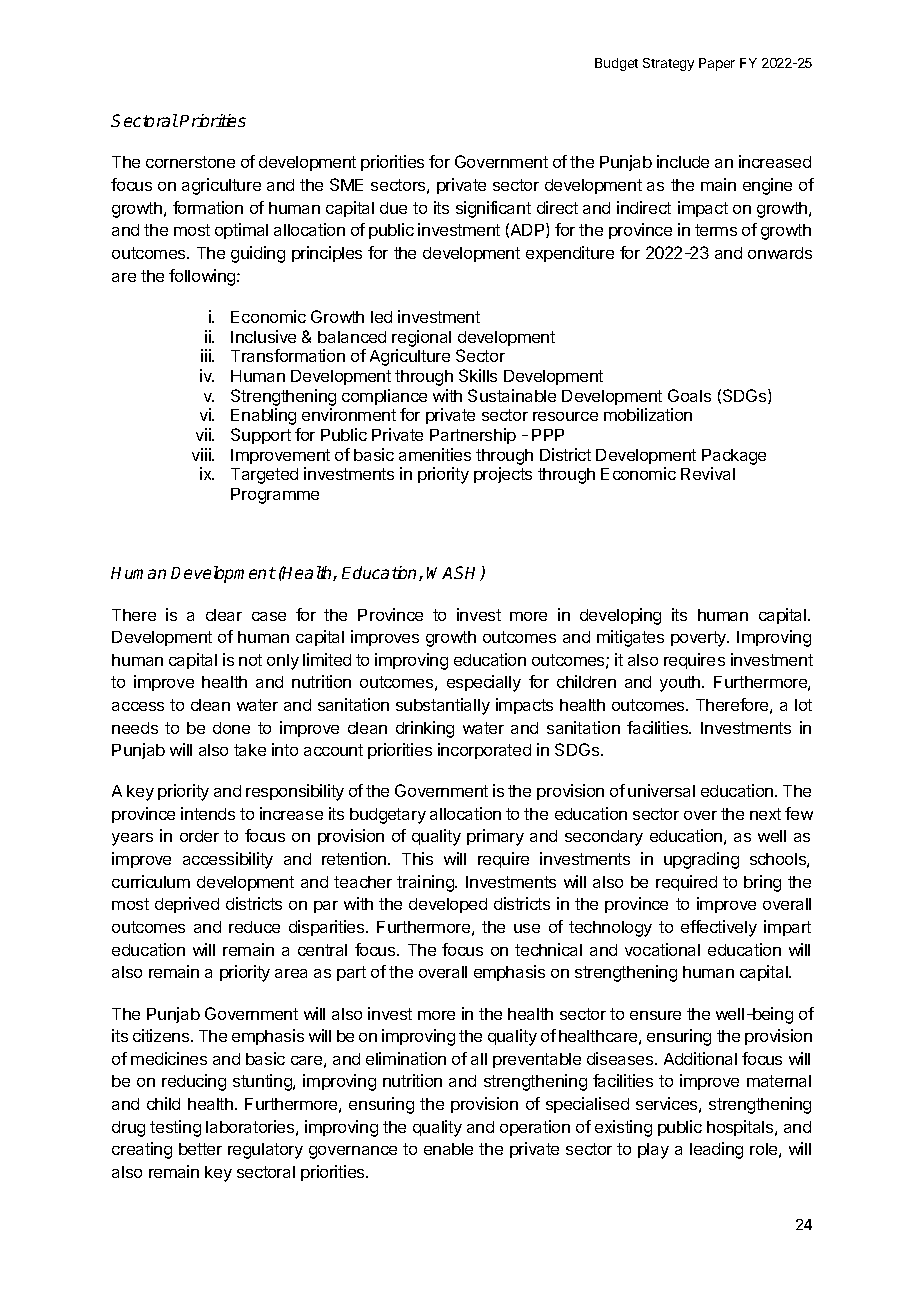 This page has width=924, height=1308. Describe the element at coordinates (493, 209) in the page. I see `significant` at that location.
